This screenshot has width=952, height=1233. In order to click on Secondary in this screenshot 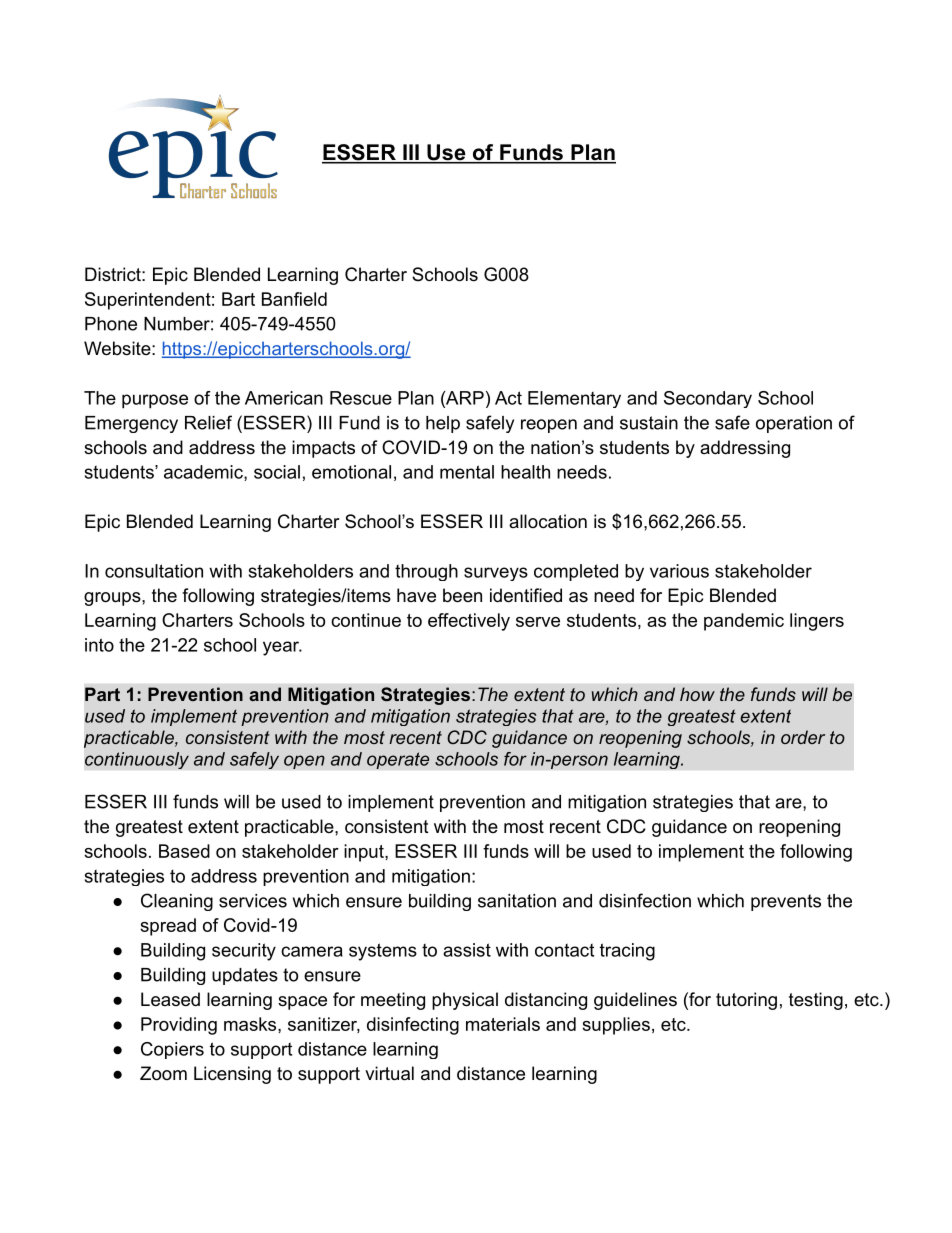, I will do `click(708, 399)`.
